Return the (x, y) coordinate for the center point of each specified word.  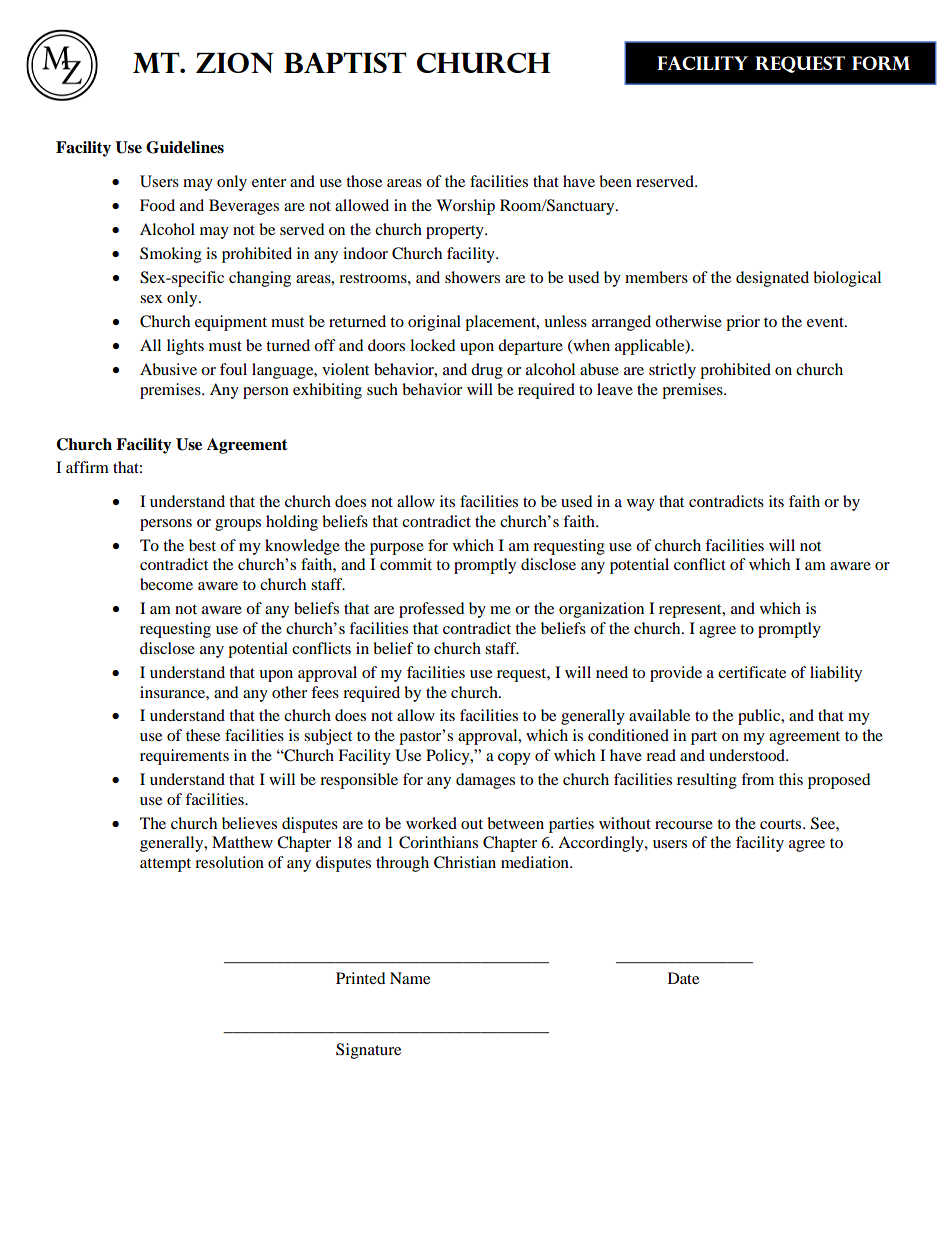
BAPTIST (345, 62)
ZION (235, 63)
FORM (881, 63)
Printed (361, 978)
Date (683, 978)
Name (410, 978)
